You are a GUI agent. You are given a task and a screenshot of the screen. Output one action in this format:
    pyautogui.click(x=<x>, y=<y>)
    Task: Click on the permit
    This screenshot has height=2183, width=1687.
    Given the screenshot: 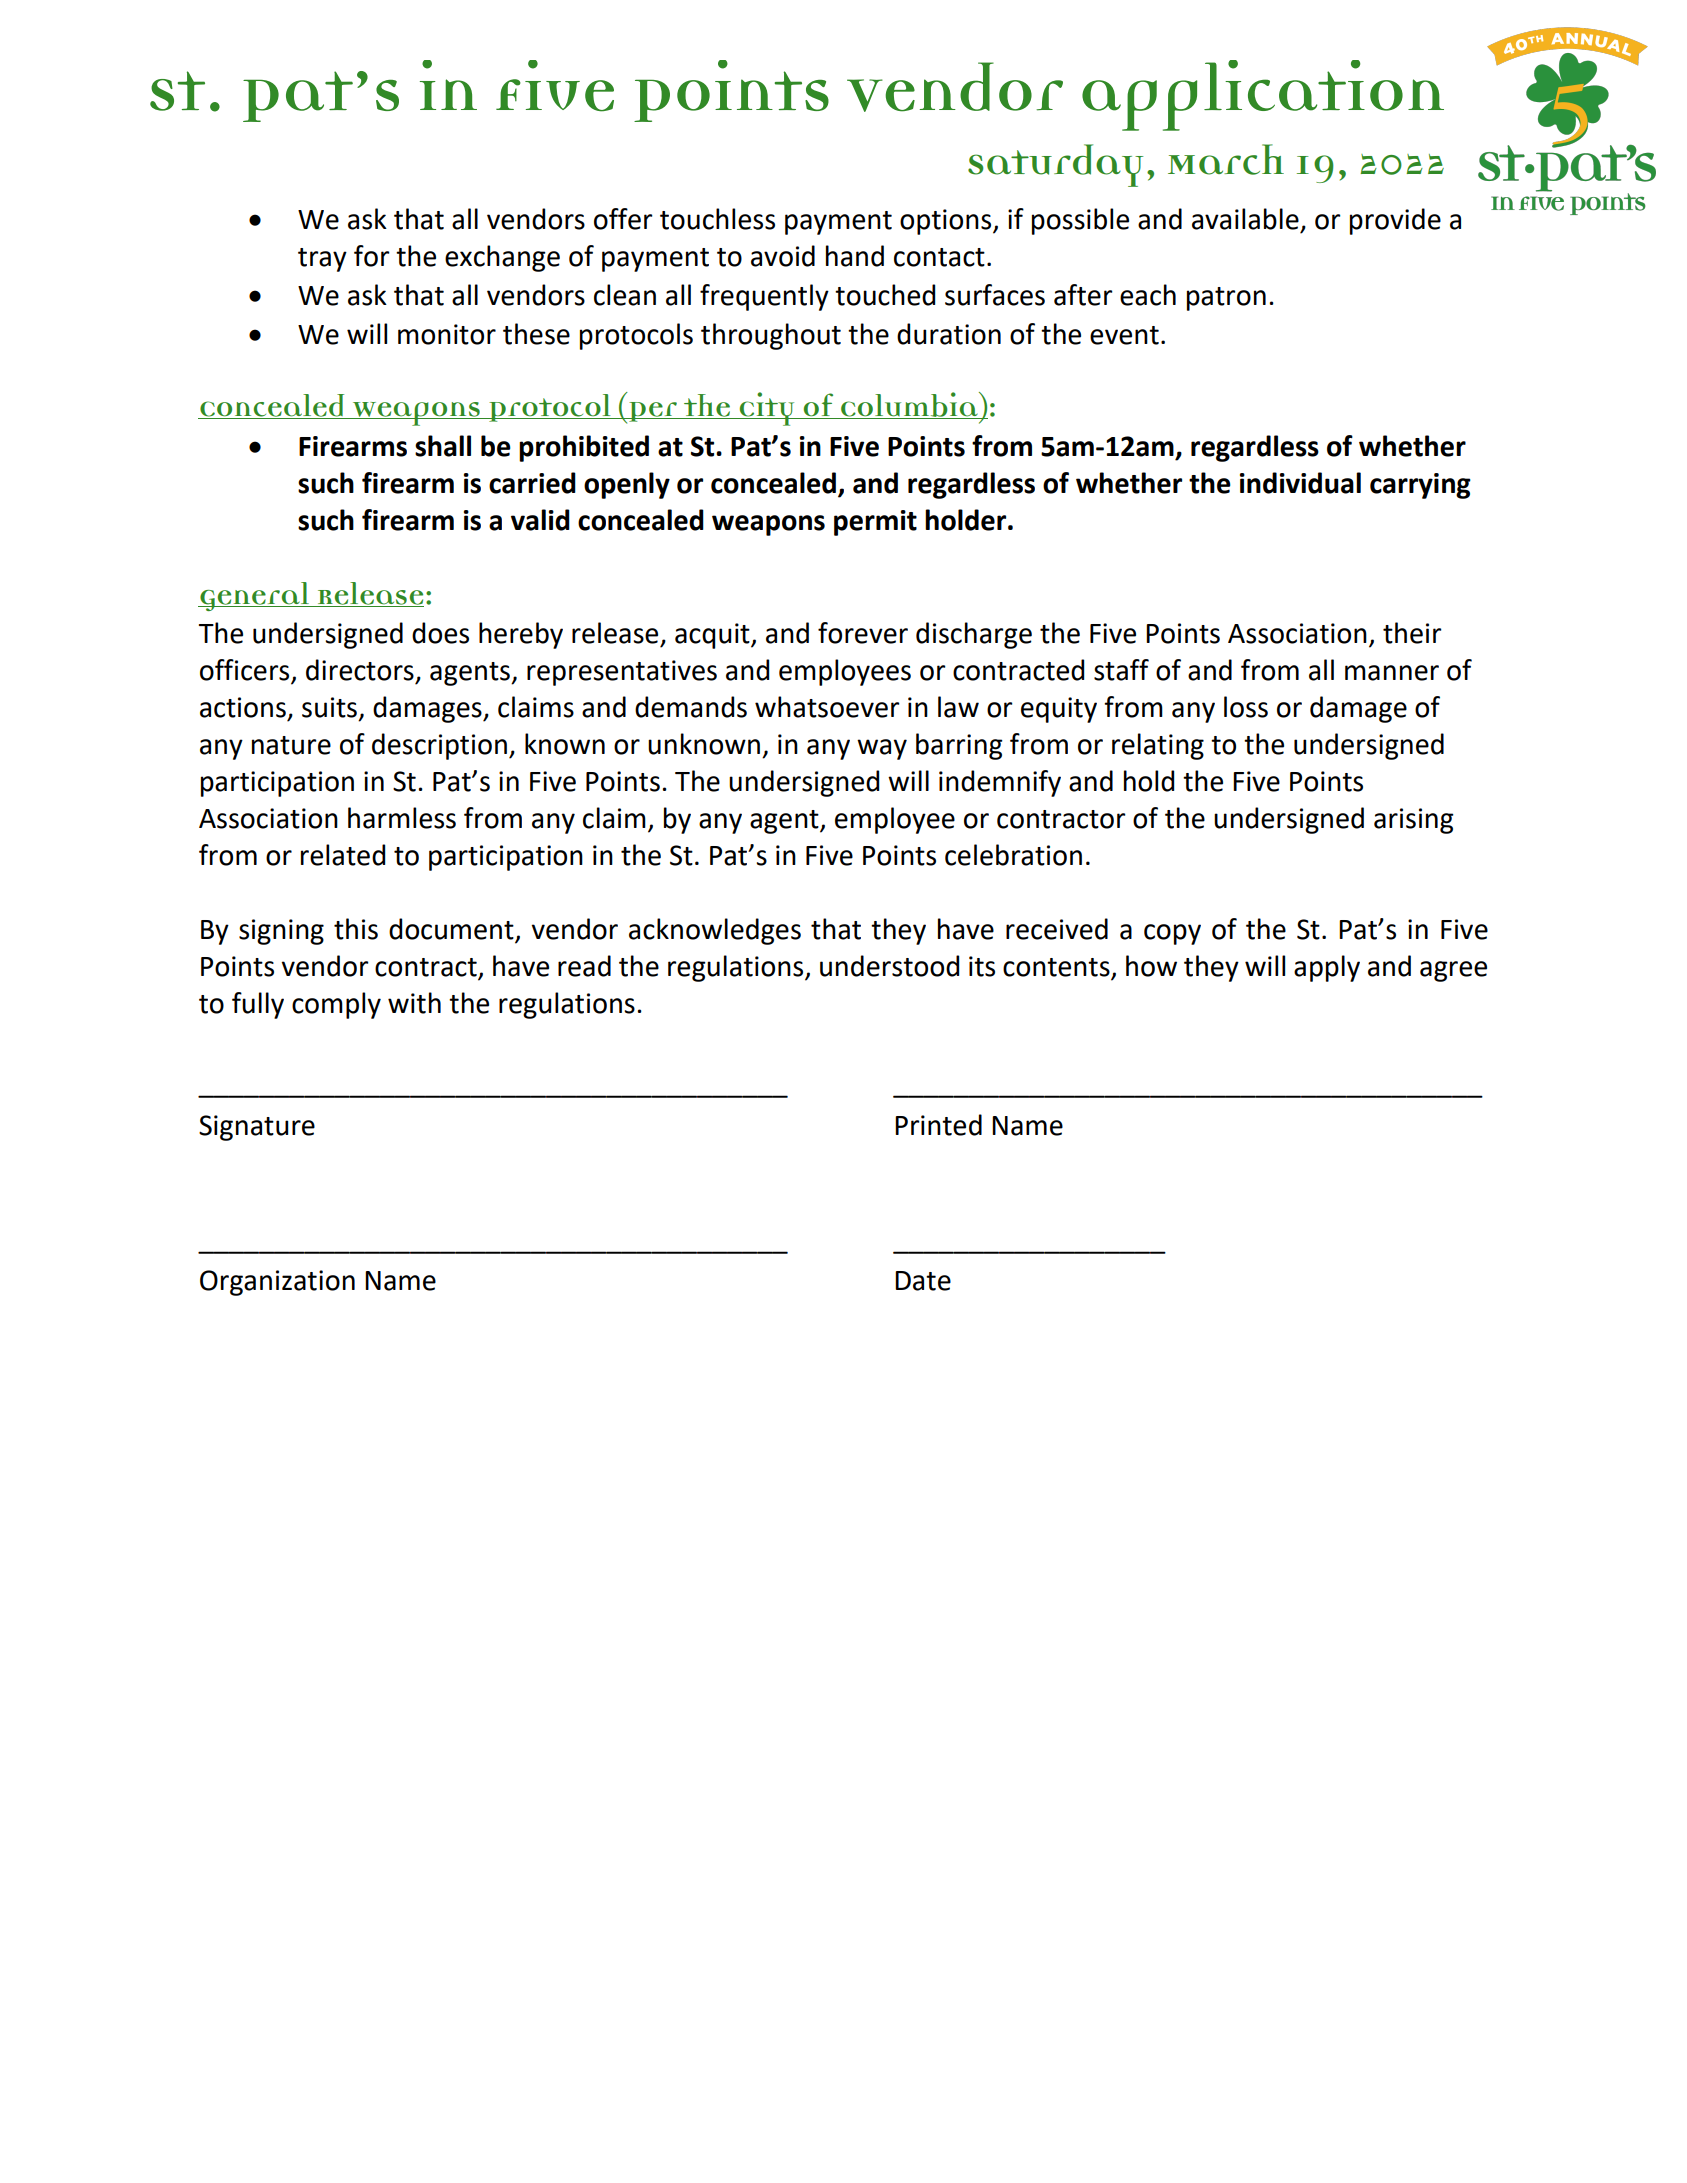 What is the action you would take?
    pyautogui.click(x=875, y=523)
